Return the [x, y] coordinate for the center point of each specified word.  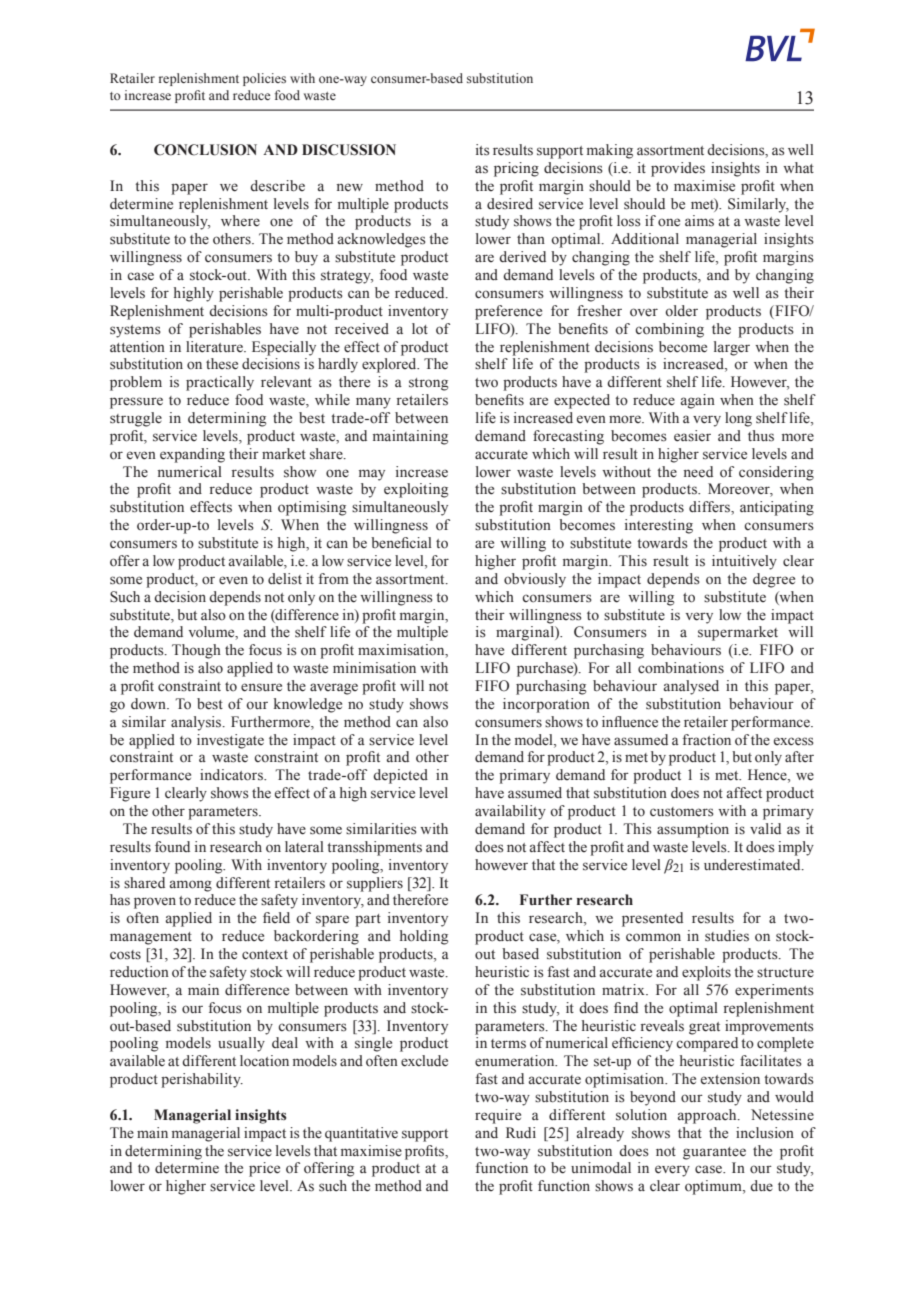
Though [196, 651]
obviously [535, 580]
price [264, 1169]
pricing [516, 169]
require [498, 1116]
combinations [681, 668]
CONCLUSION [205, 150]
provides [678, 169]
